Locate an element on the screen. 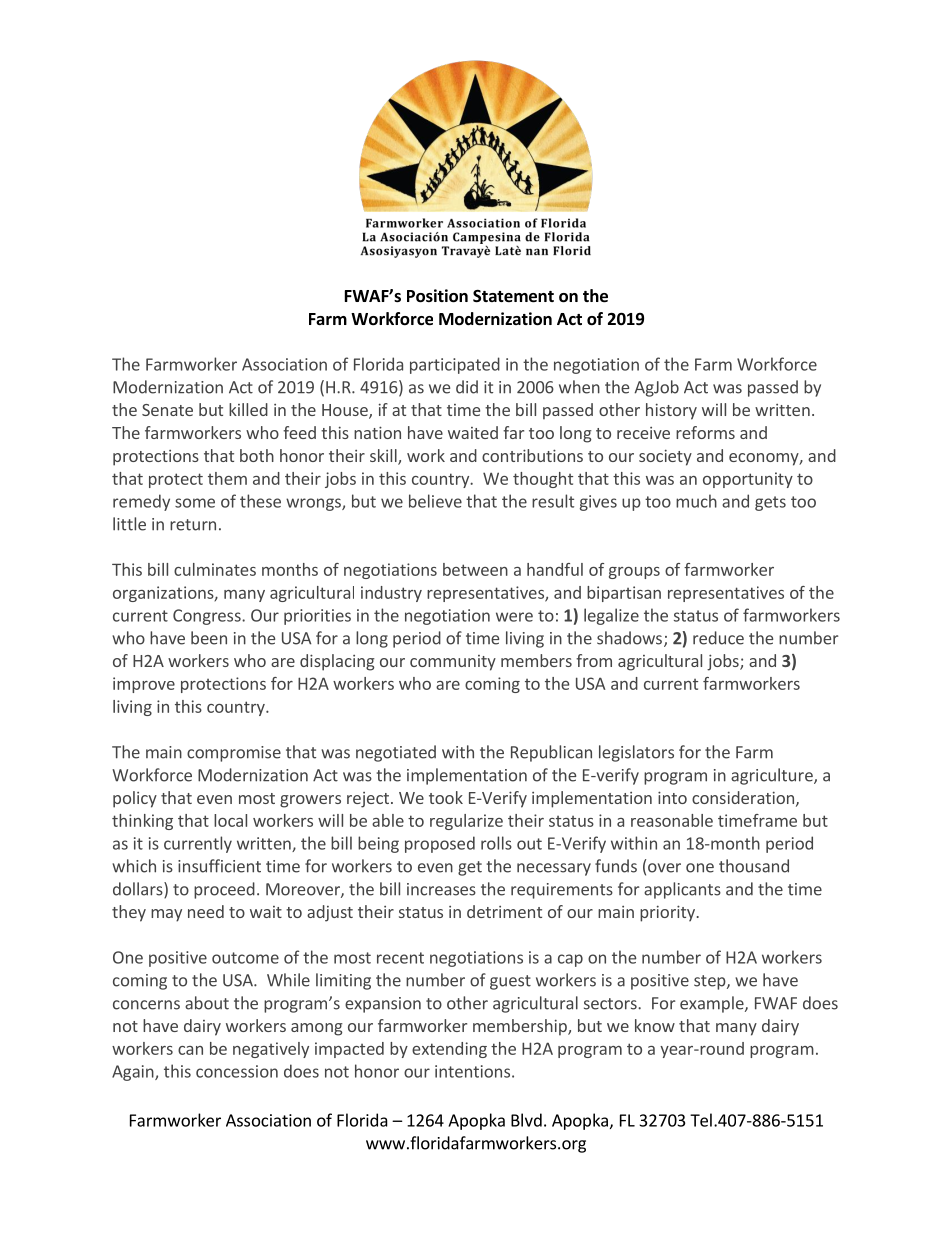  proposed is located at coordinates (440, 844).
